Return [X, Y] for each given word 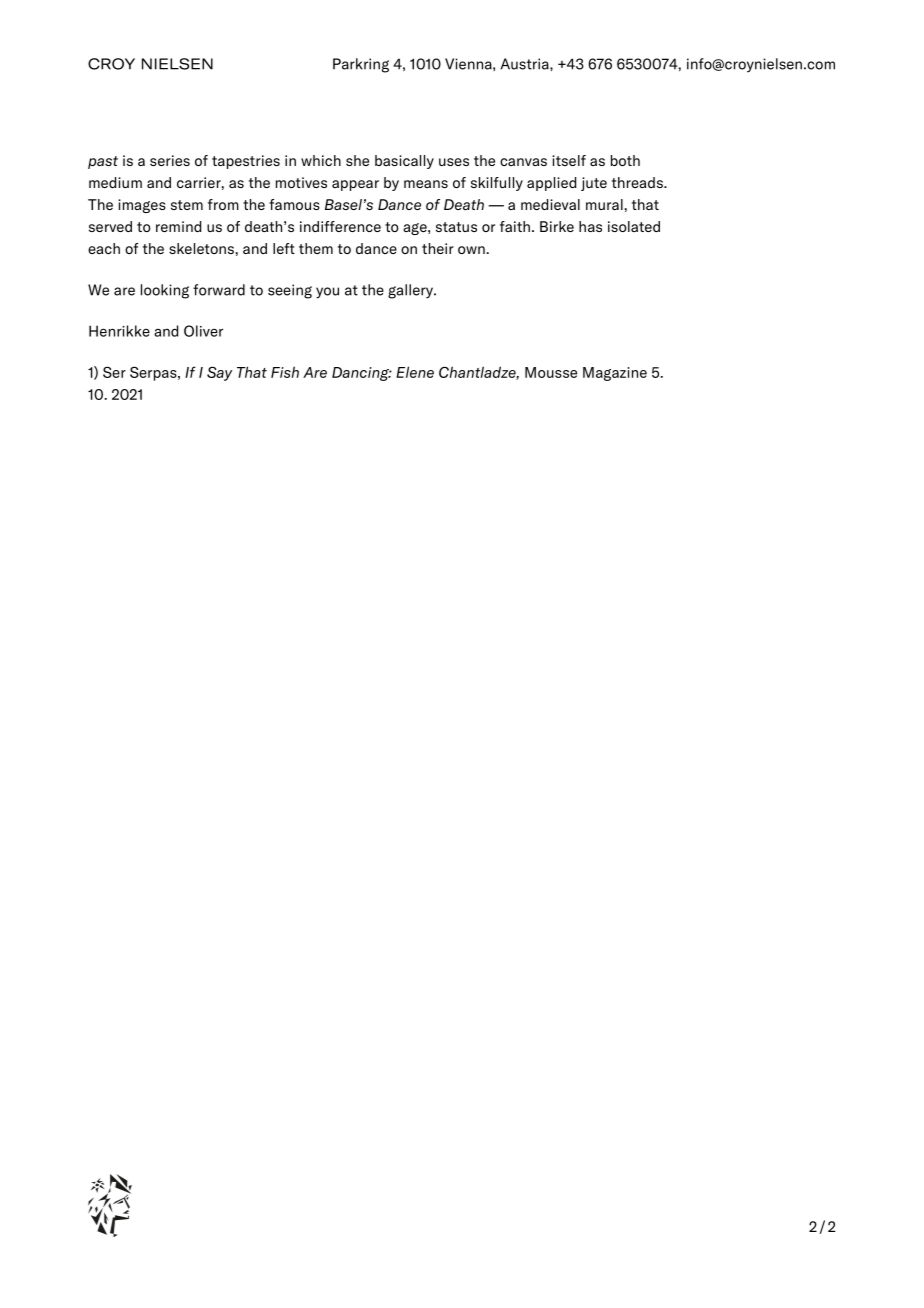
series [170, 160]
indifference [340, 226]
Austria [525, 64]
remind [178, 226]
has [590, 226]
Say [219, 373]
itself [569, 160]
